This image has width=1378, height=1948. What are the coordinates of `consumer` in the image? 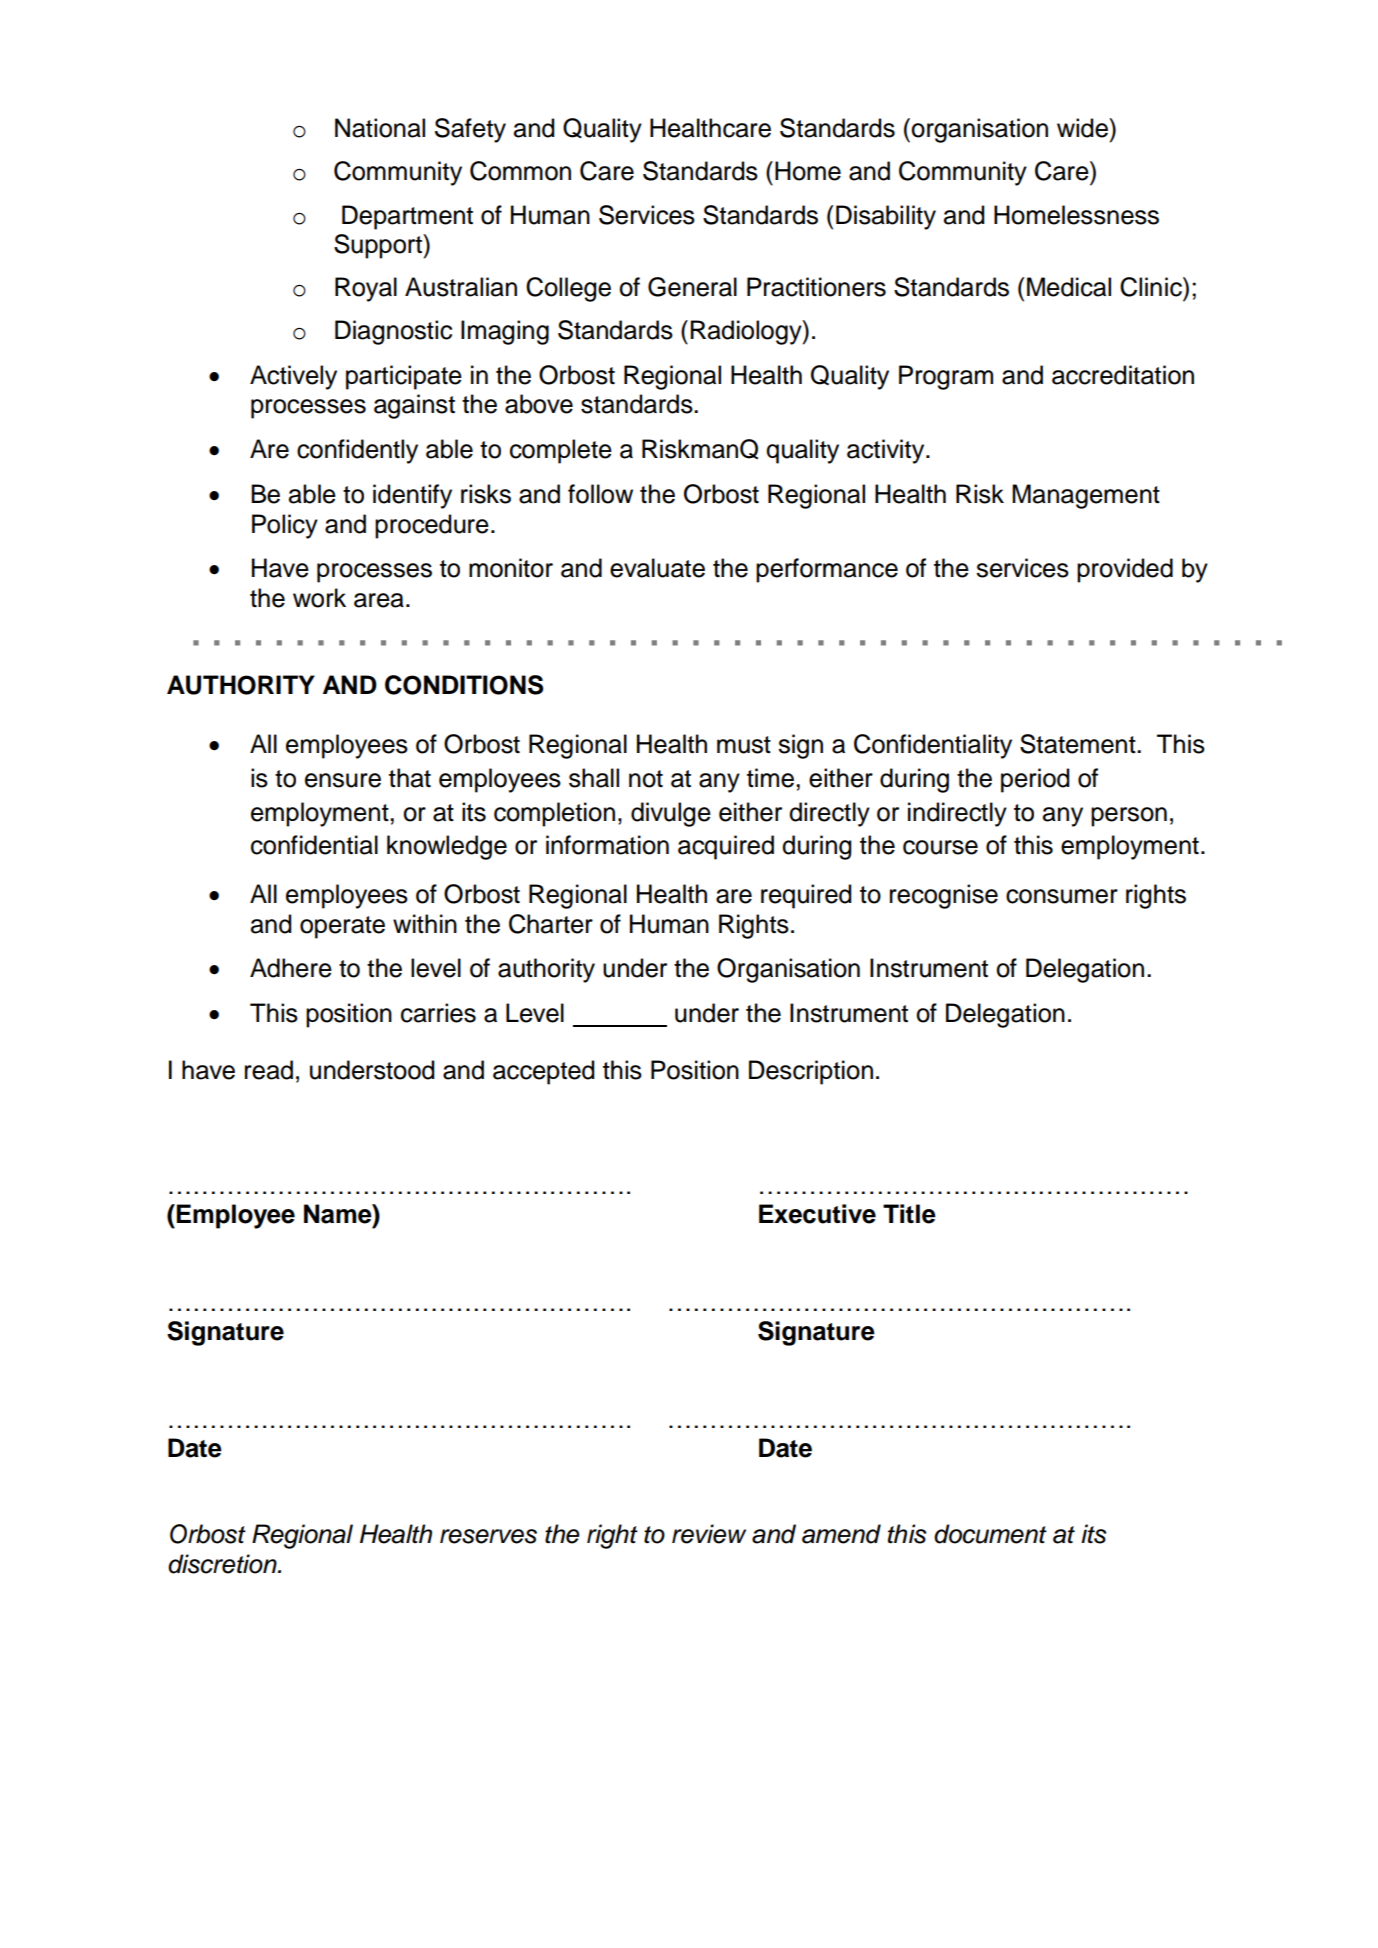 It's located at (1062, 896).
